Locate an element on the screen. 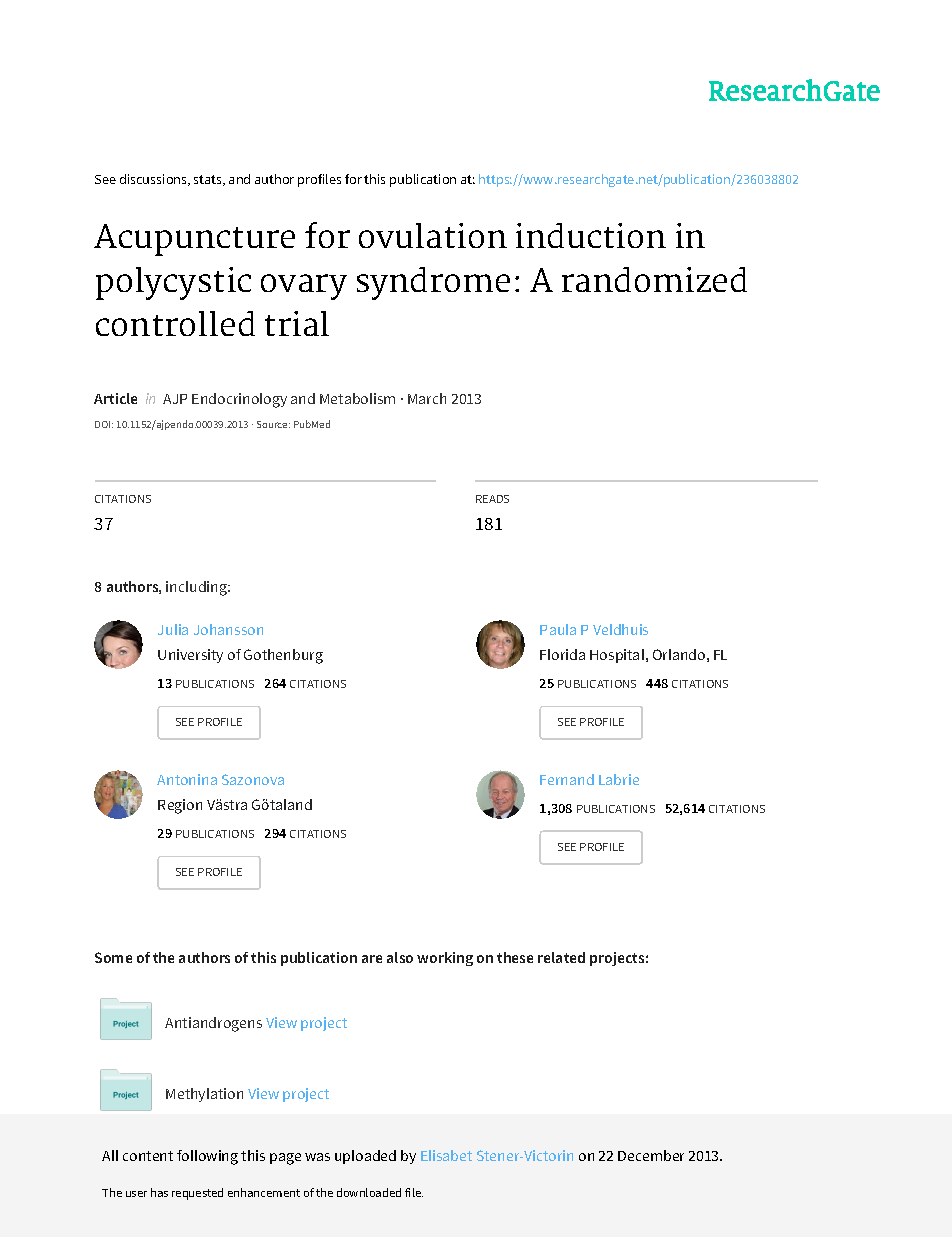 The image size is (952, 1237). Florida is located at coordinates (562, 654).
